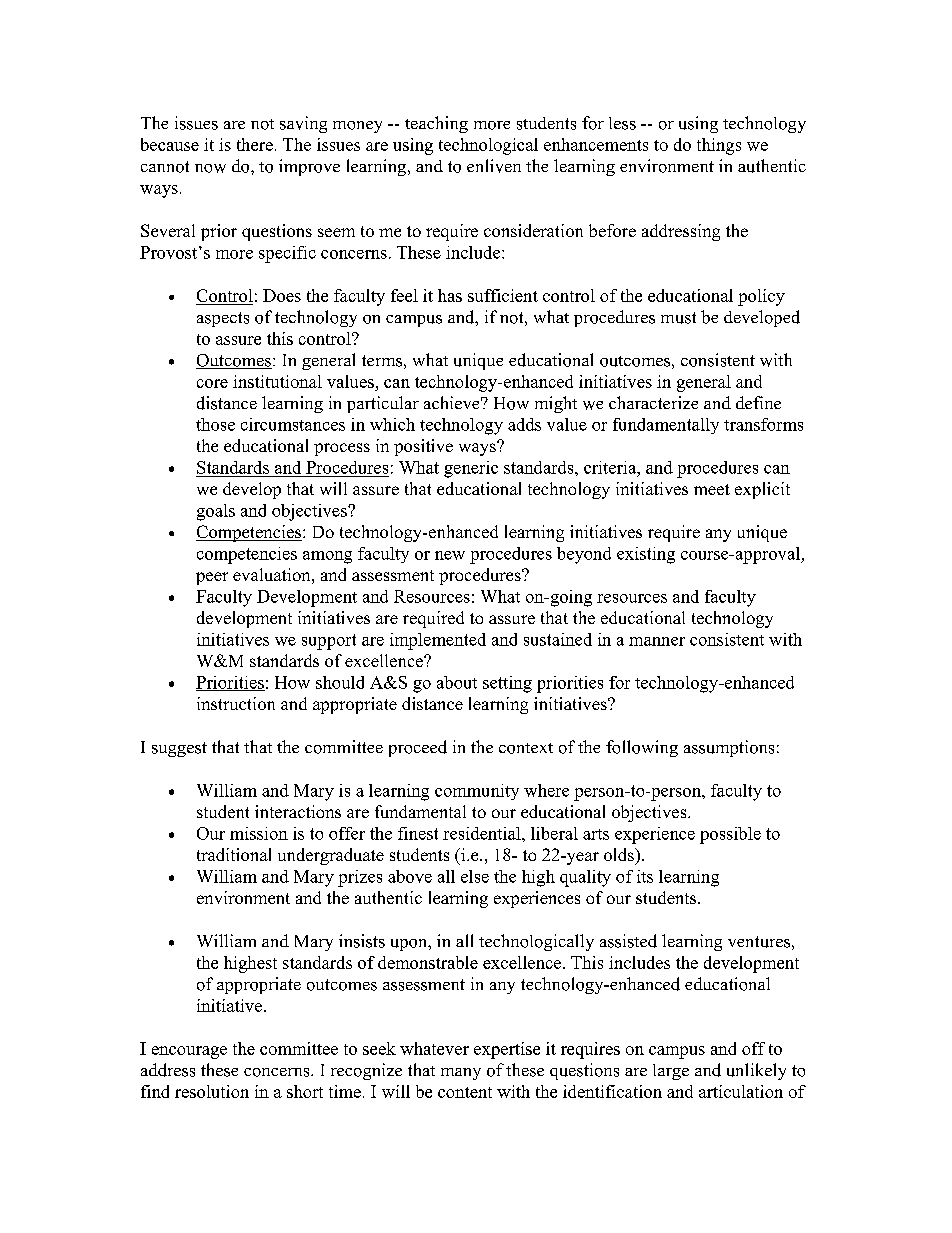 This document has height=1233, width=952. I want to click on assumptions, so click(729, 748).
